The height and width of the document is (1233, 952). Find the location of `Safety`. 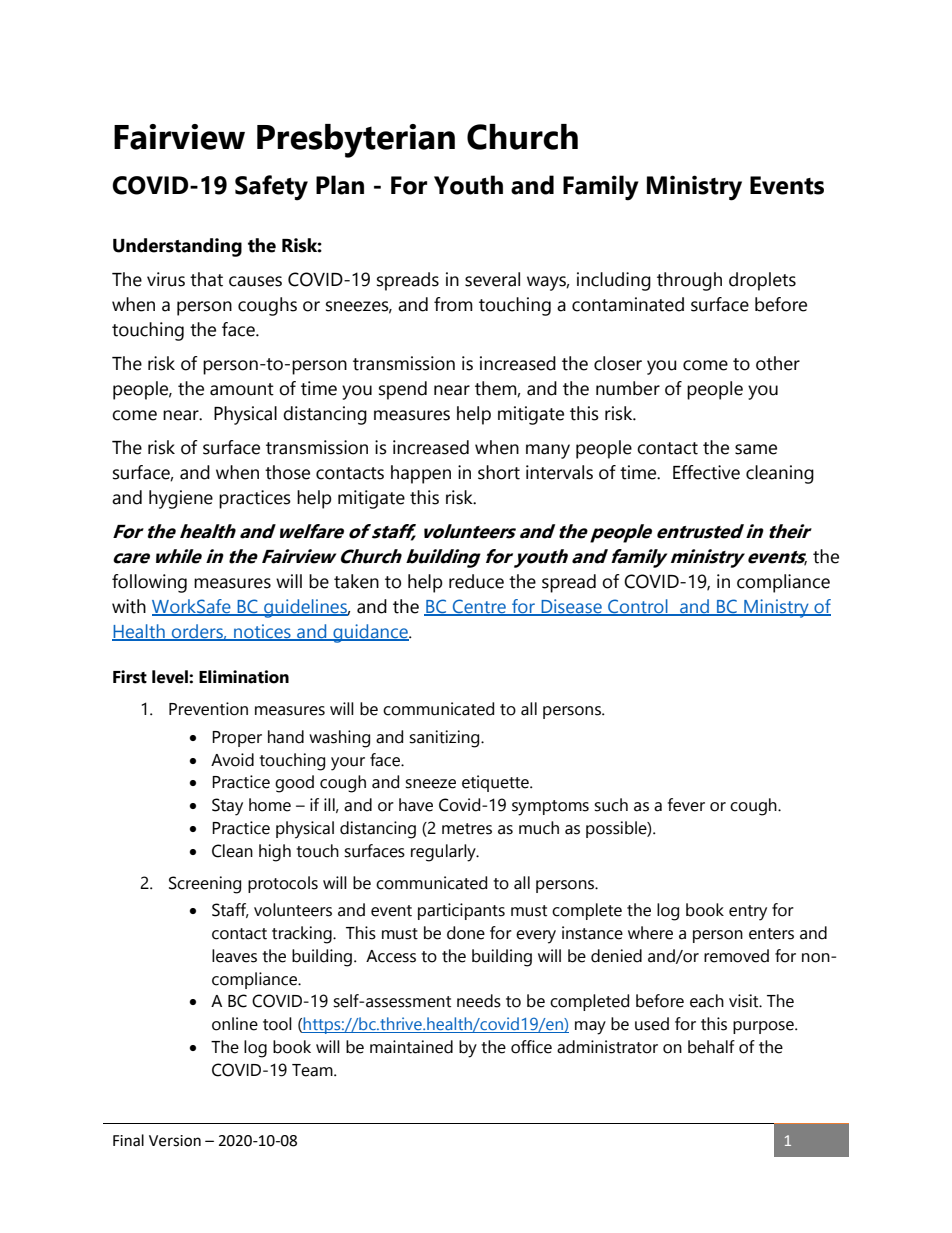

Safety is located at coordinates (271, 188).
